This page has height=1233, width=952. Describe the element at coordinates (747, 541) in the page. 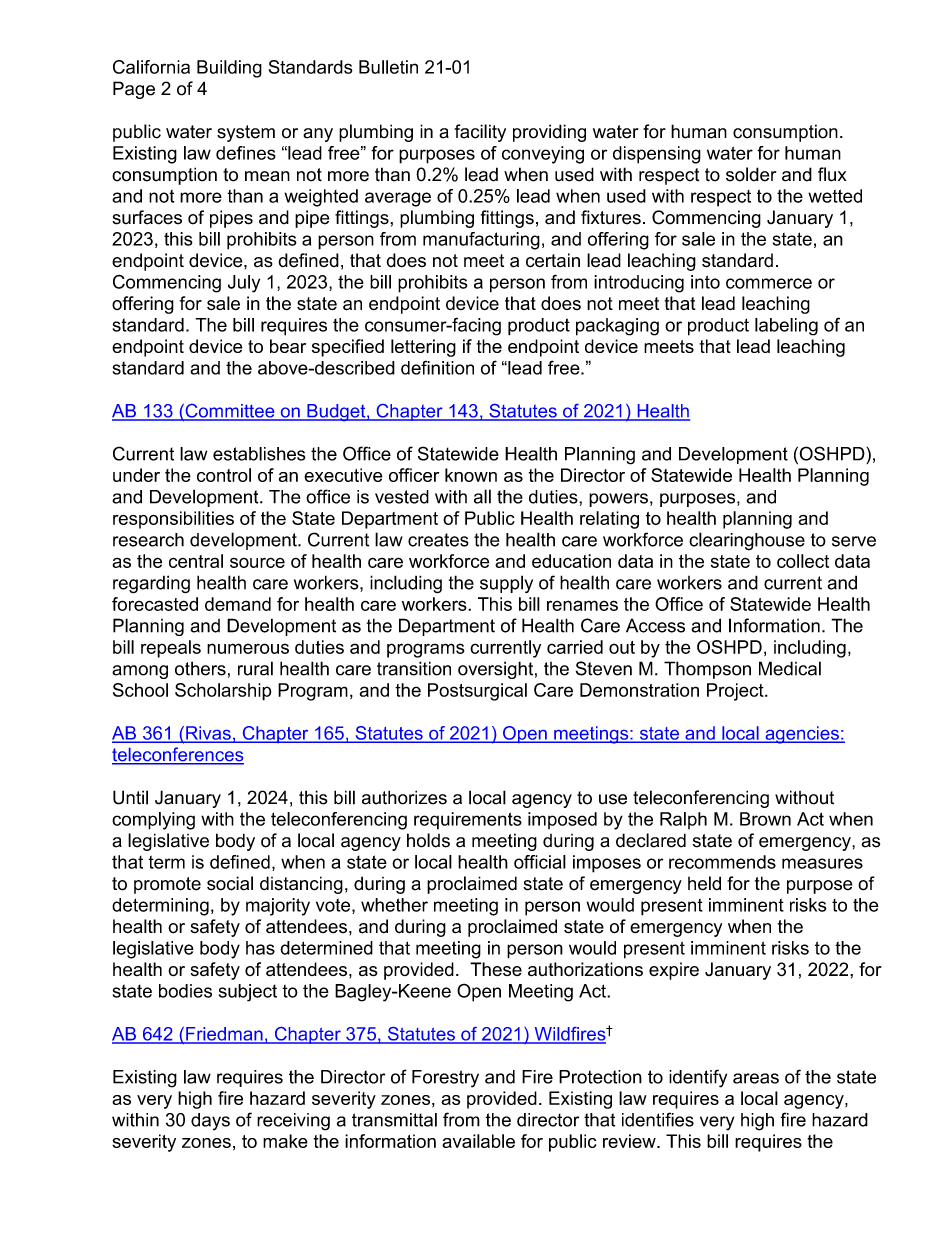

I see `clearinghouse` at that location.
